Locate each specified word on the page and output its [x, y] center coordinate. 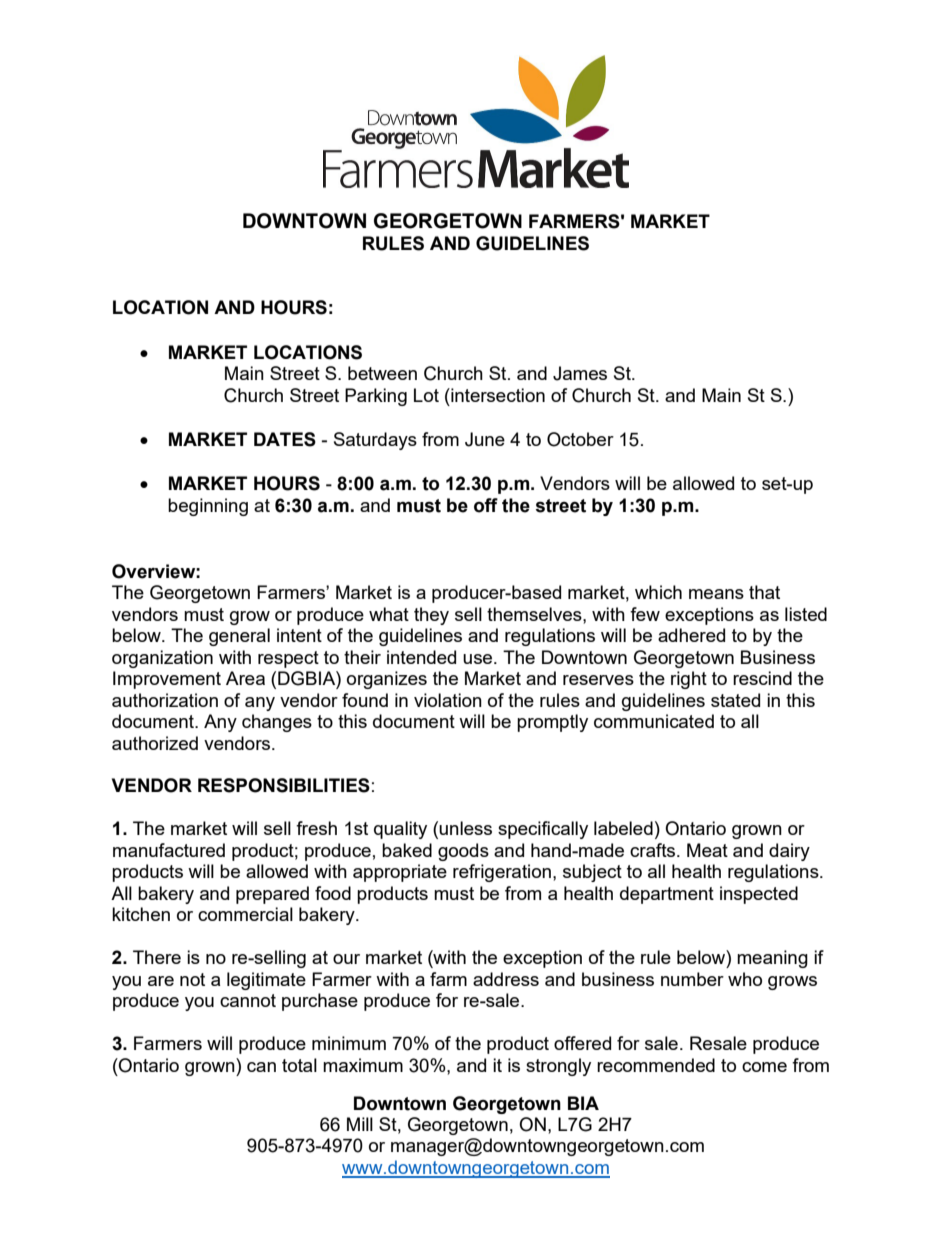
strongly [558, 1067]
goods [463, 852]
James [580, 373]
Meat [707, 850]
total [299, 1065]
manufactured [169, 850]
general [239, 637]
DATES [285, 439]
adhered [691, 635]
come [764, 1067]
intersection [497, 395]
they [431, 616]
